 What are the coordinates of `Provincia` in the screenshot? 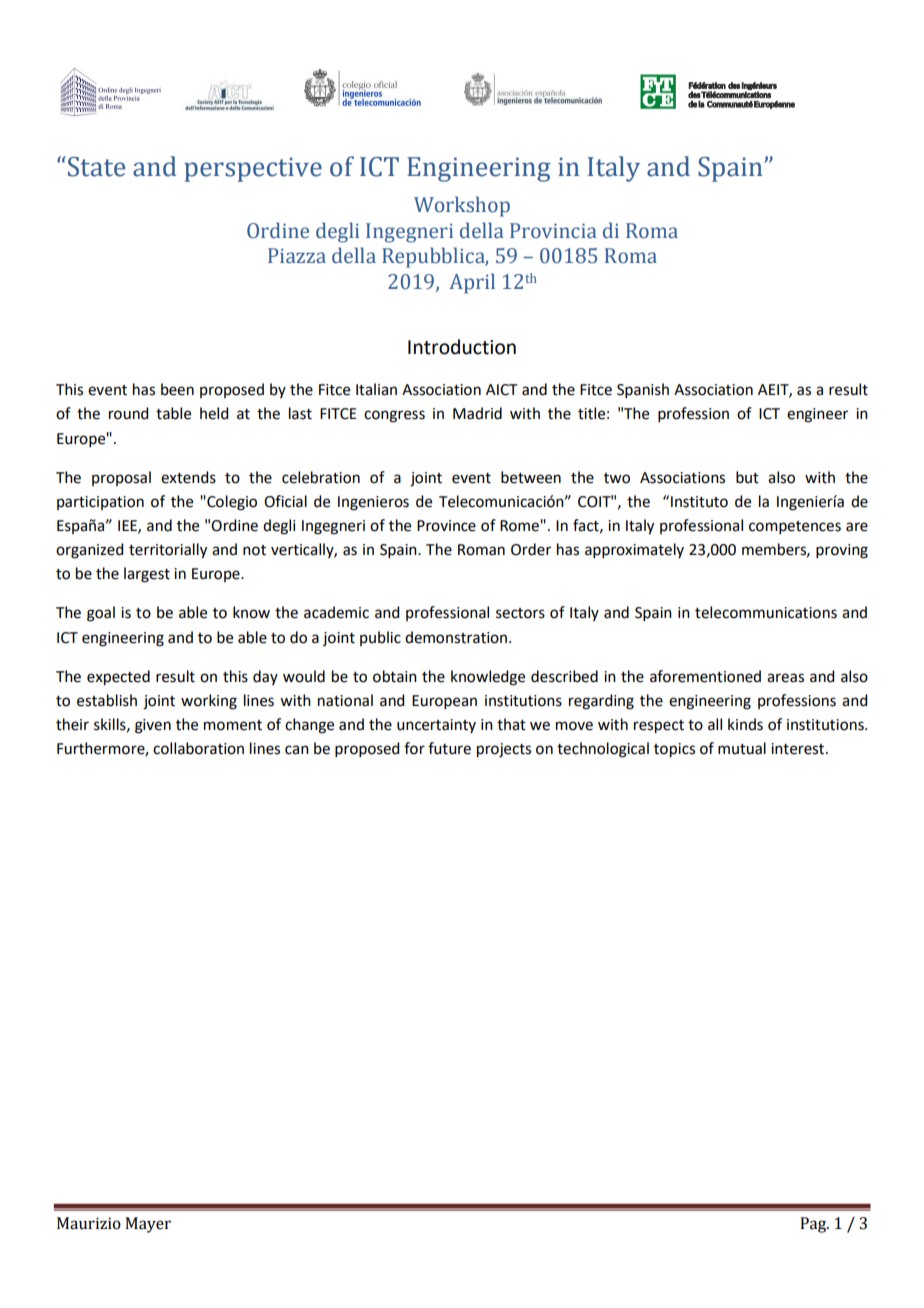 It's located at (553, 231).
